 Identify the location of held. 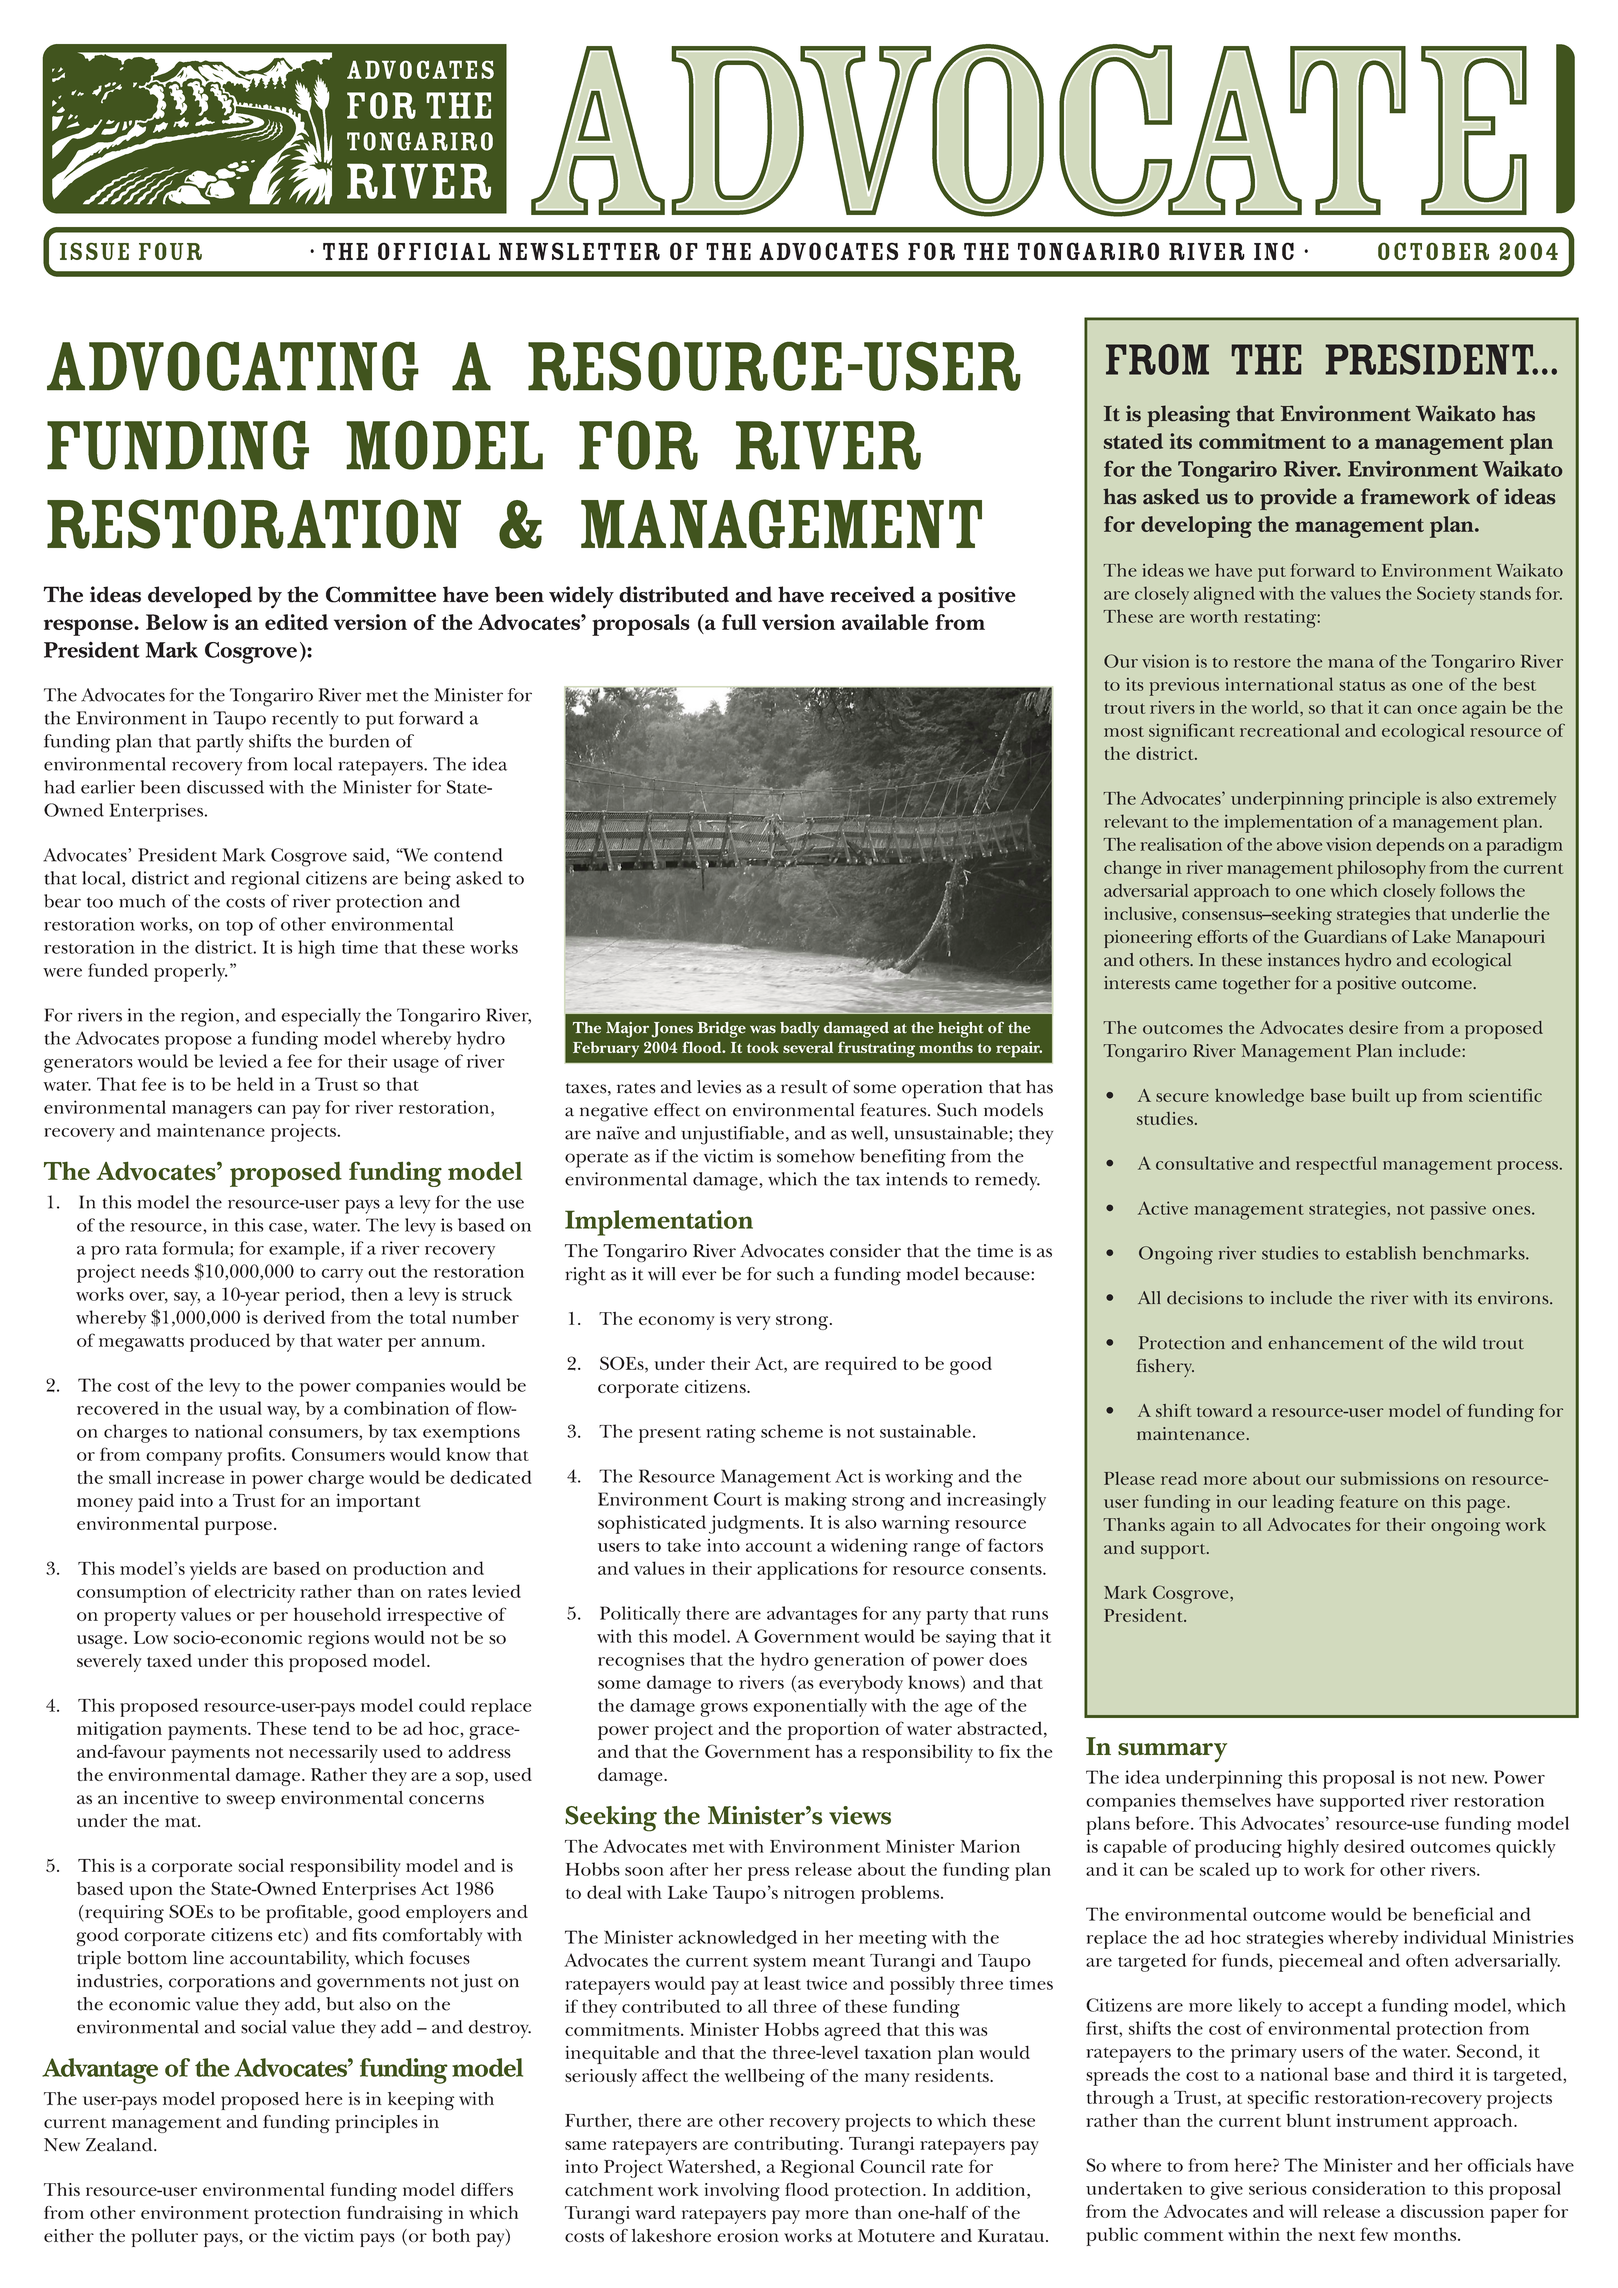
(255, 1084).
